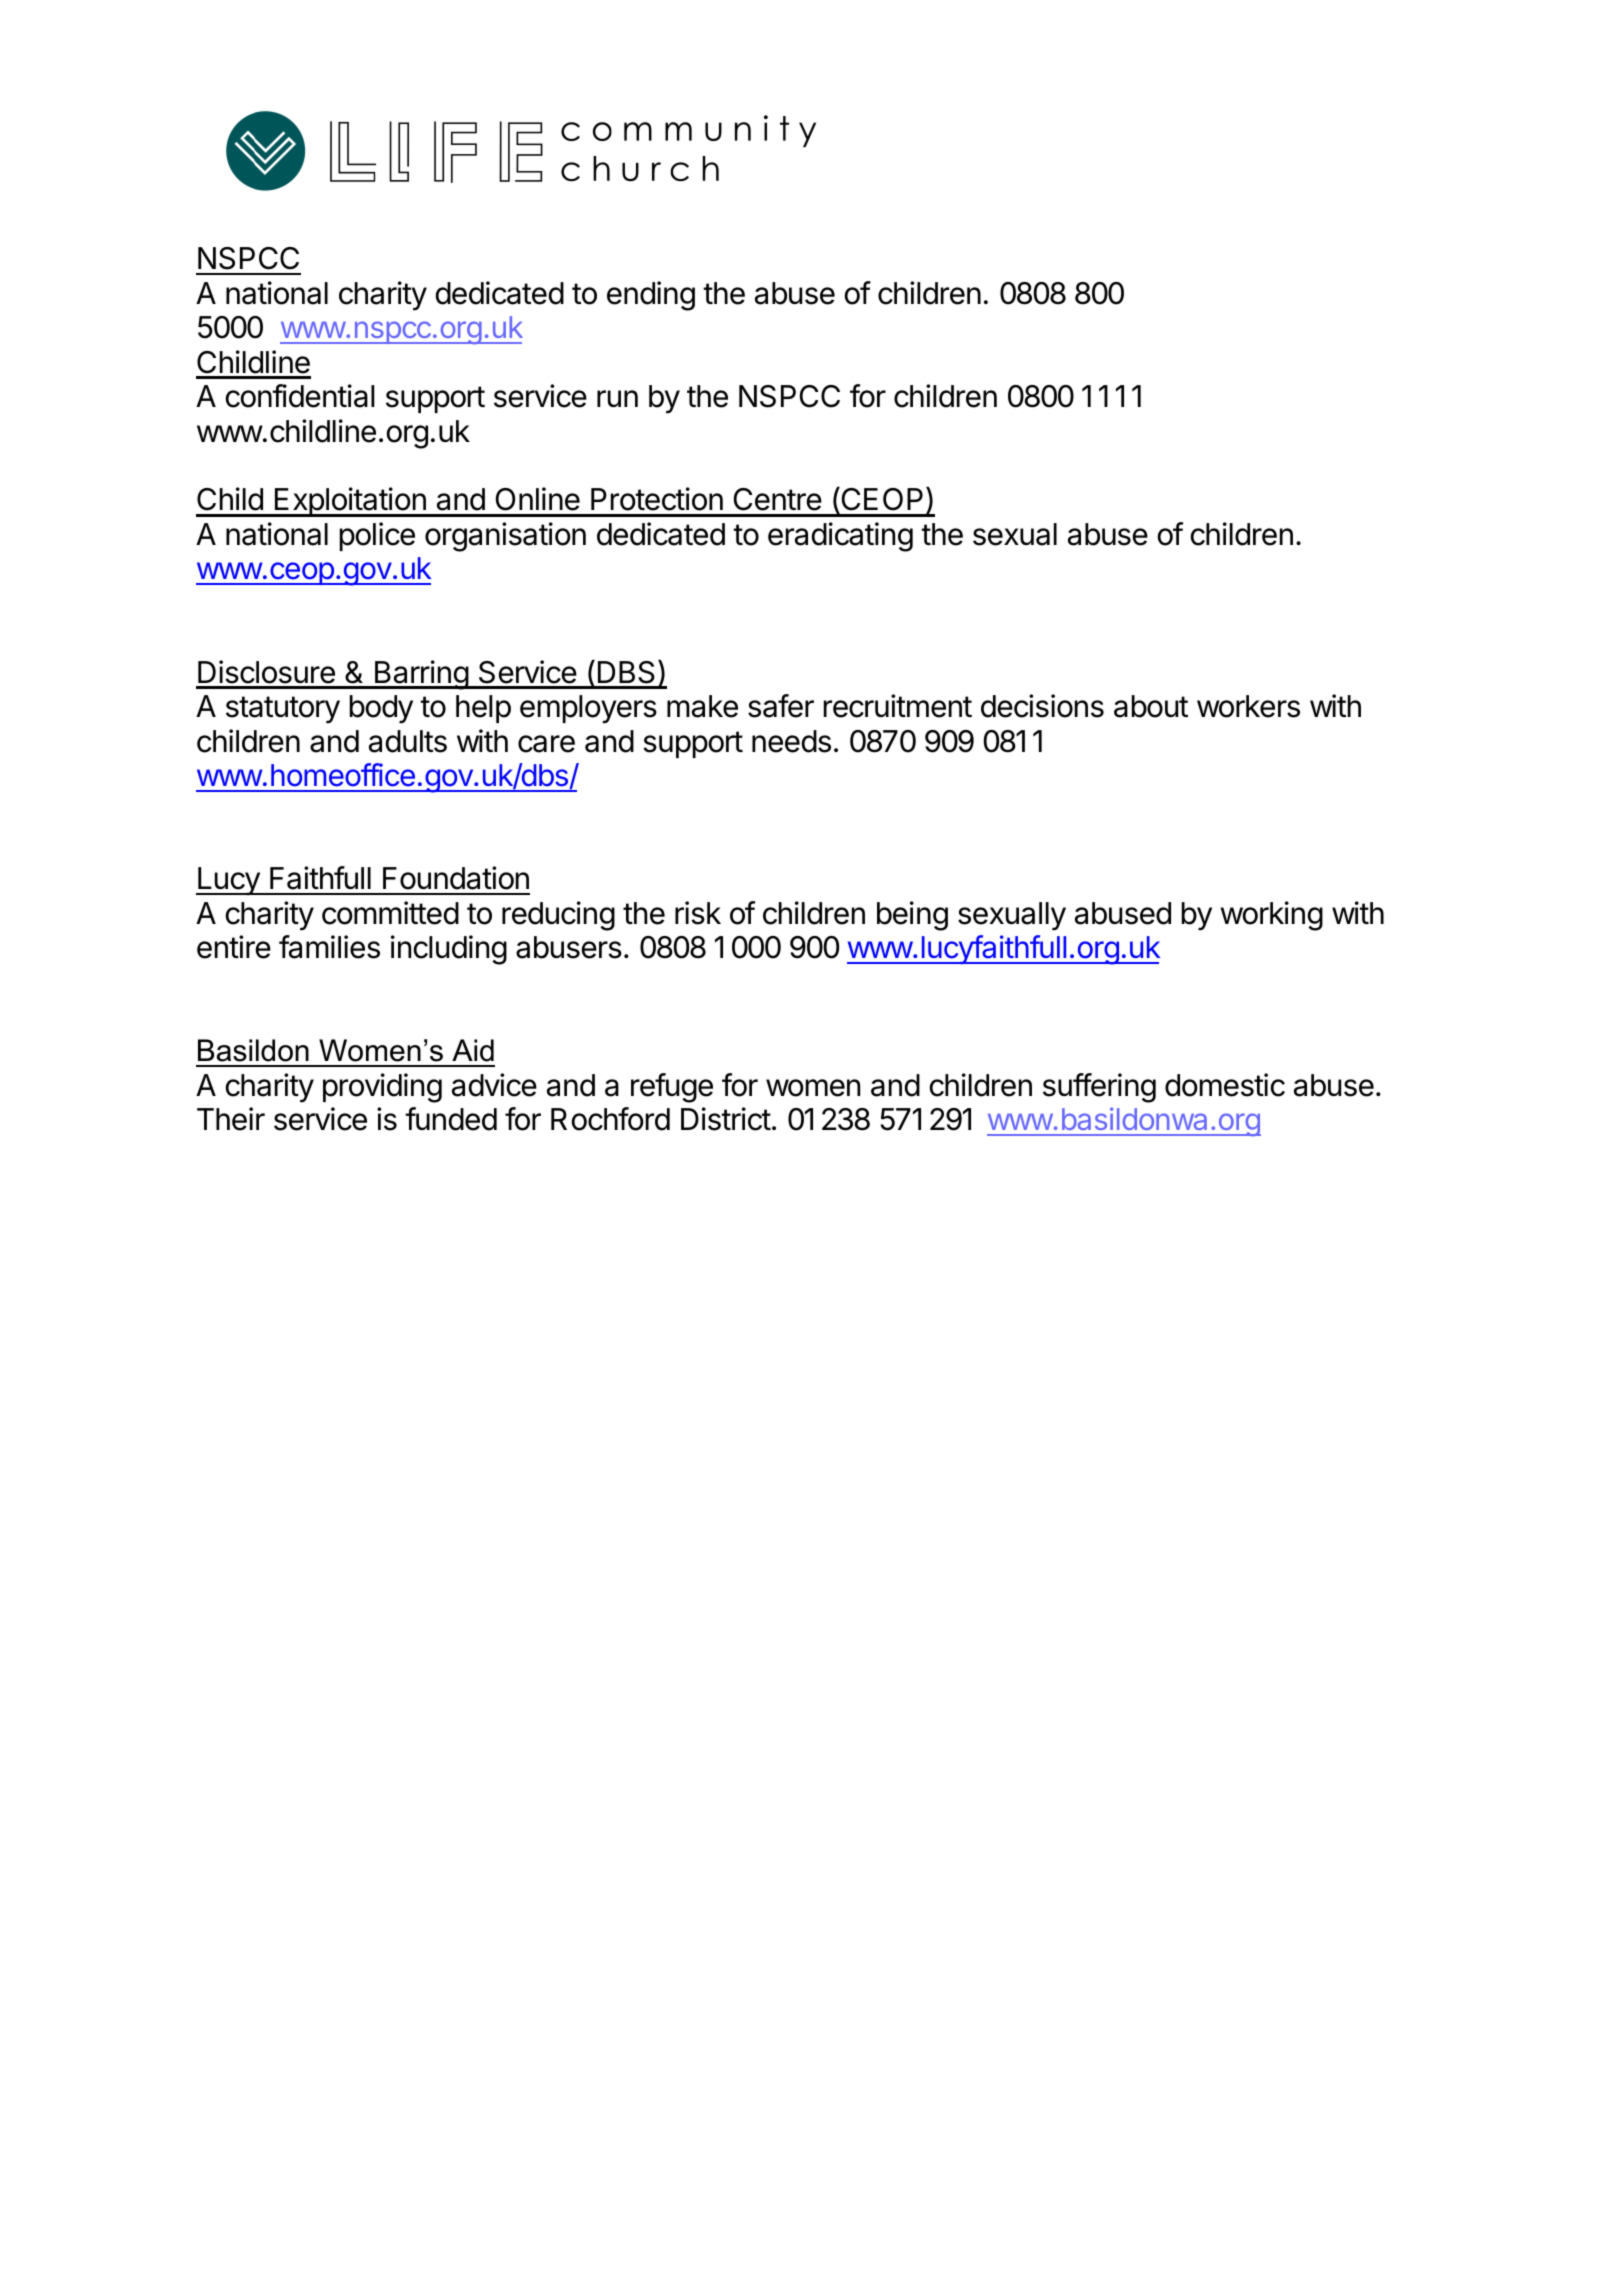 The width and height of the document is (1620, 2292). What do you see at coordinates (382, 1088) in the document?
I see `providing` at bounding box center [382, 1088].
